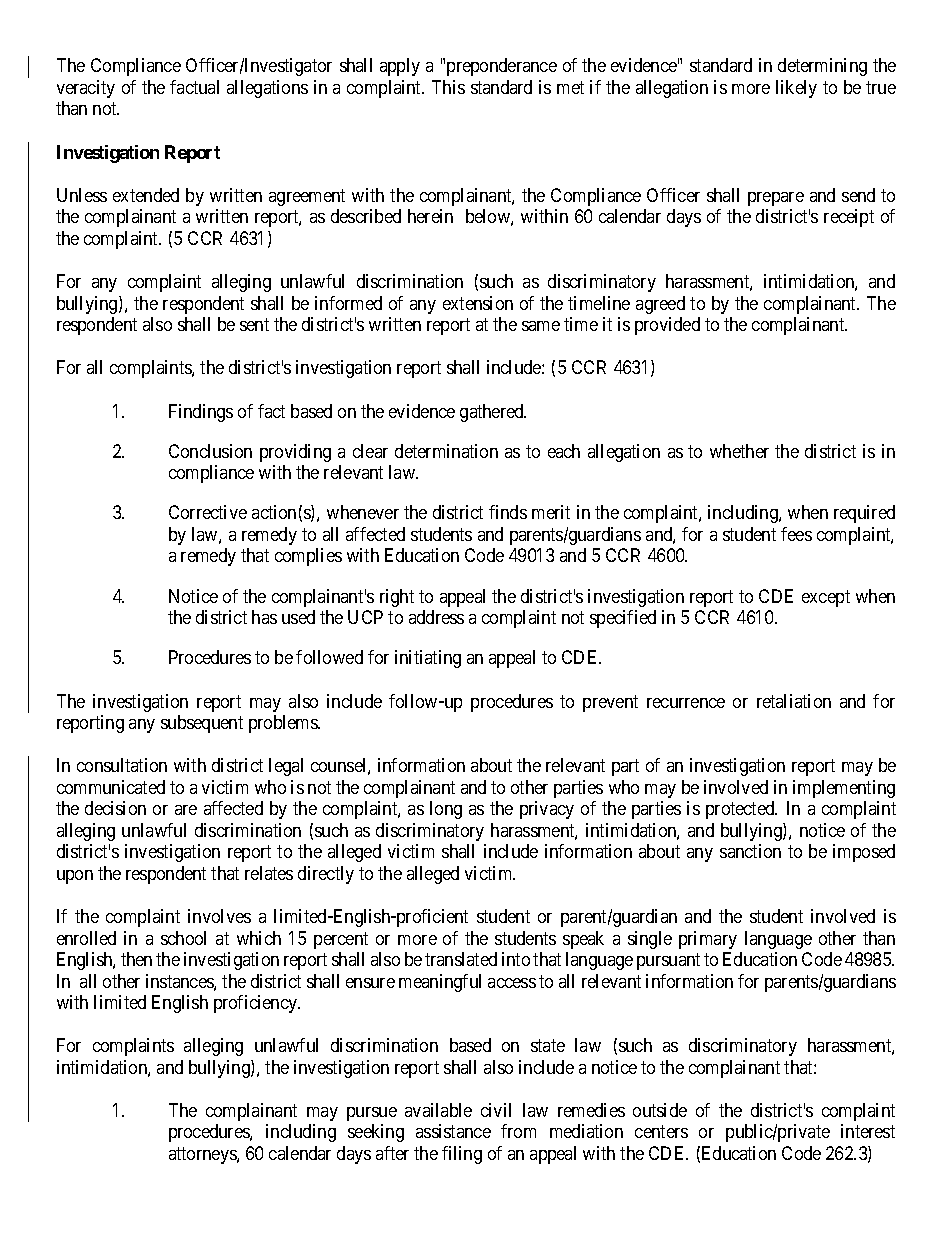 Image resolution: width=952 pixels, height=1233 pixels. Describe the element at coordinates (868, 1131) in the screenshot. I see `interest` at that location.
